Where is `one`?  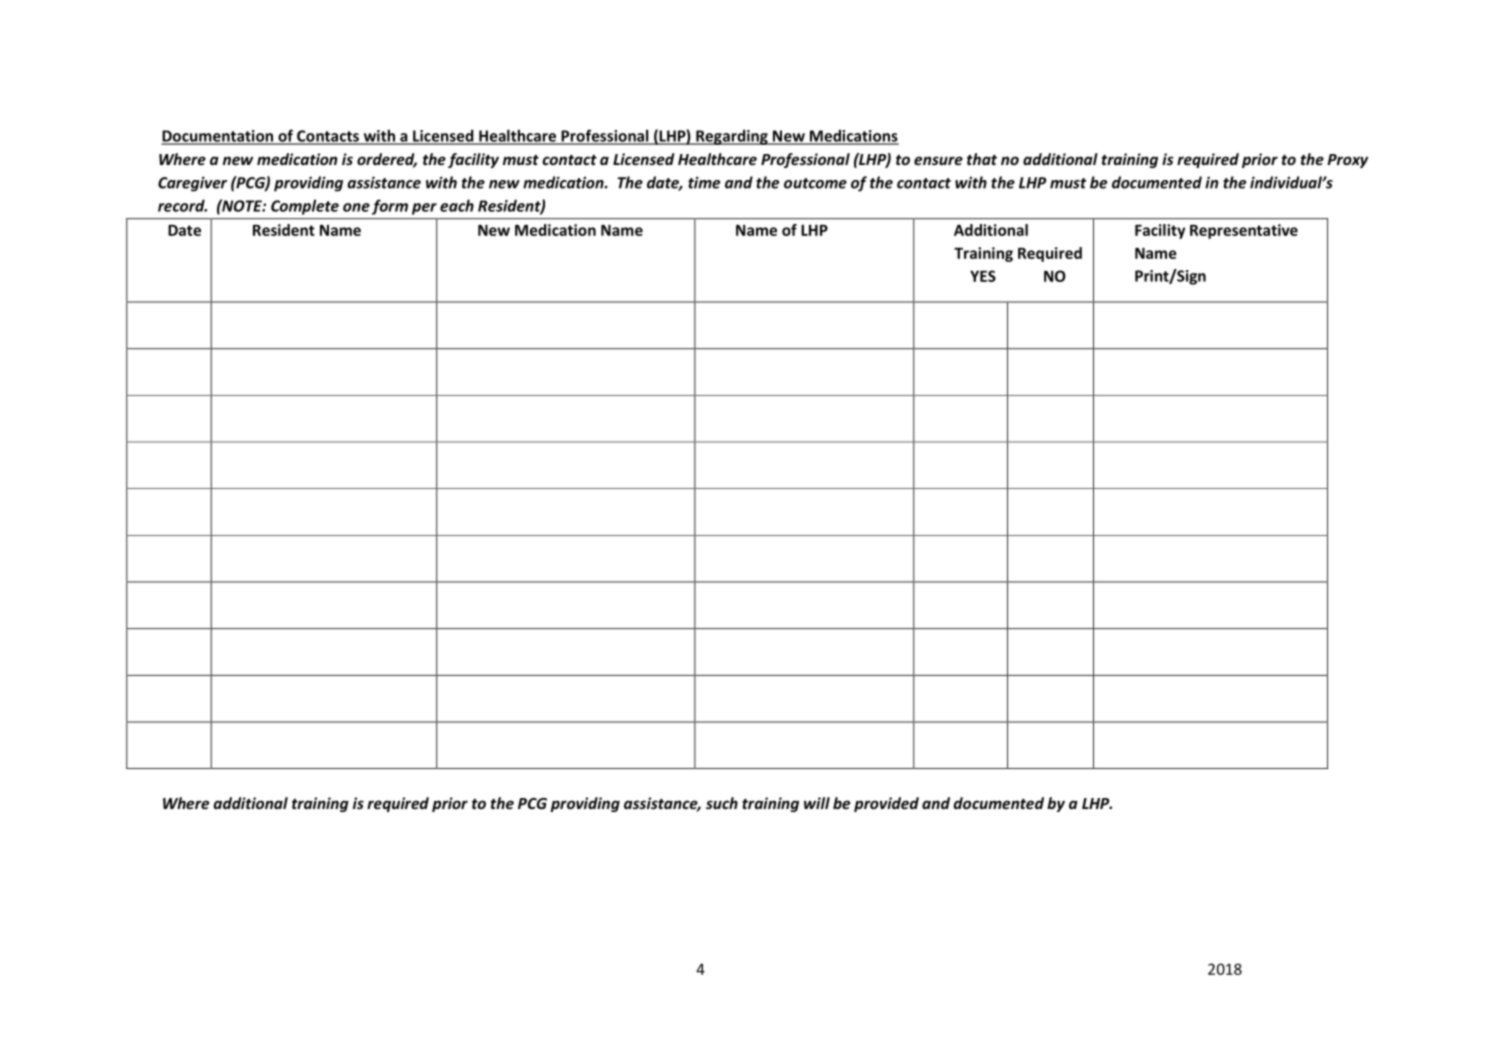
one is located at coordinates (356, 207).
